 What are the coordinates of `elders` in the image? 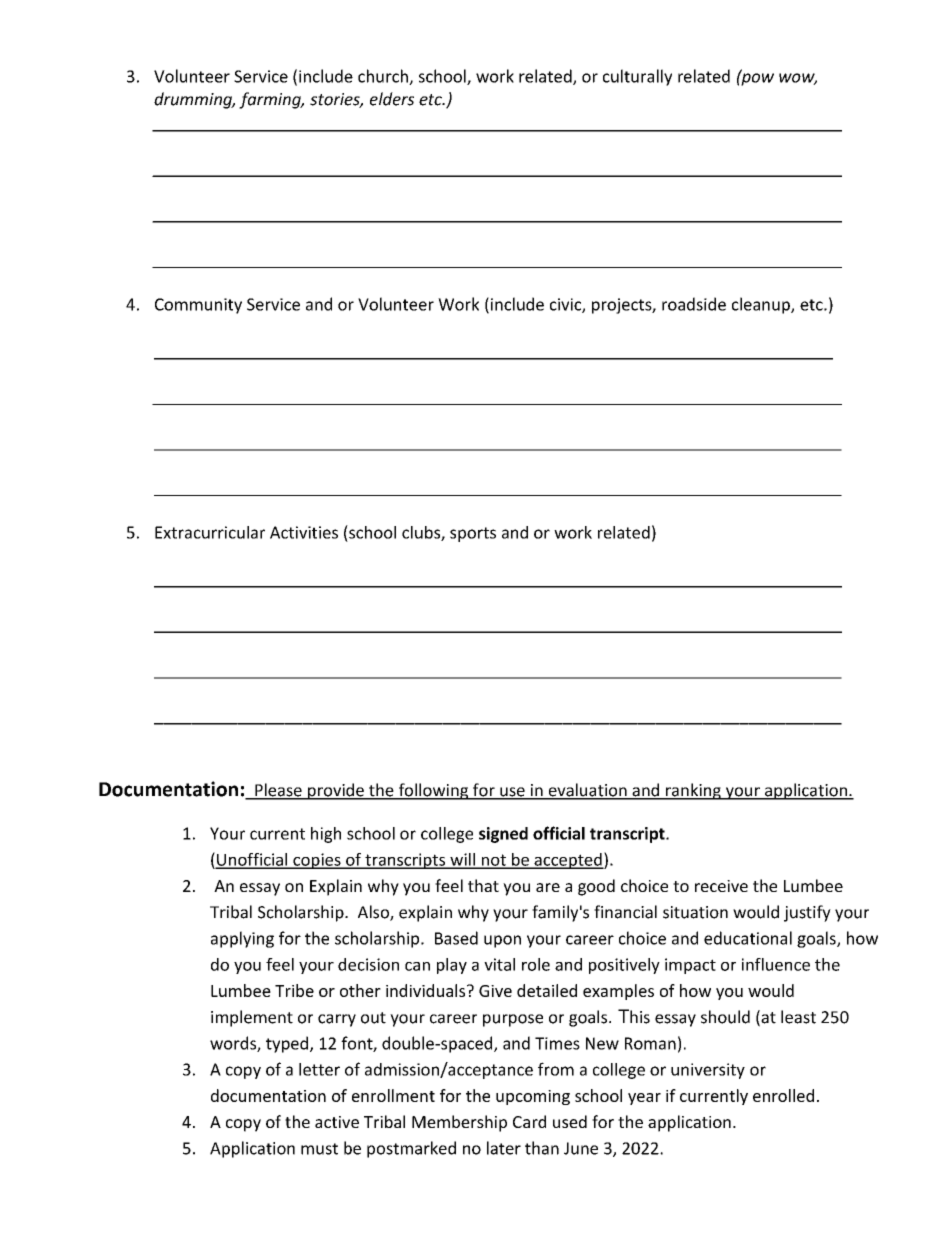 It's located at (392, 99).
